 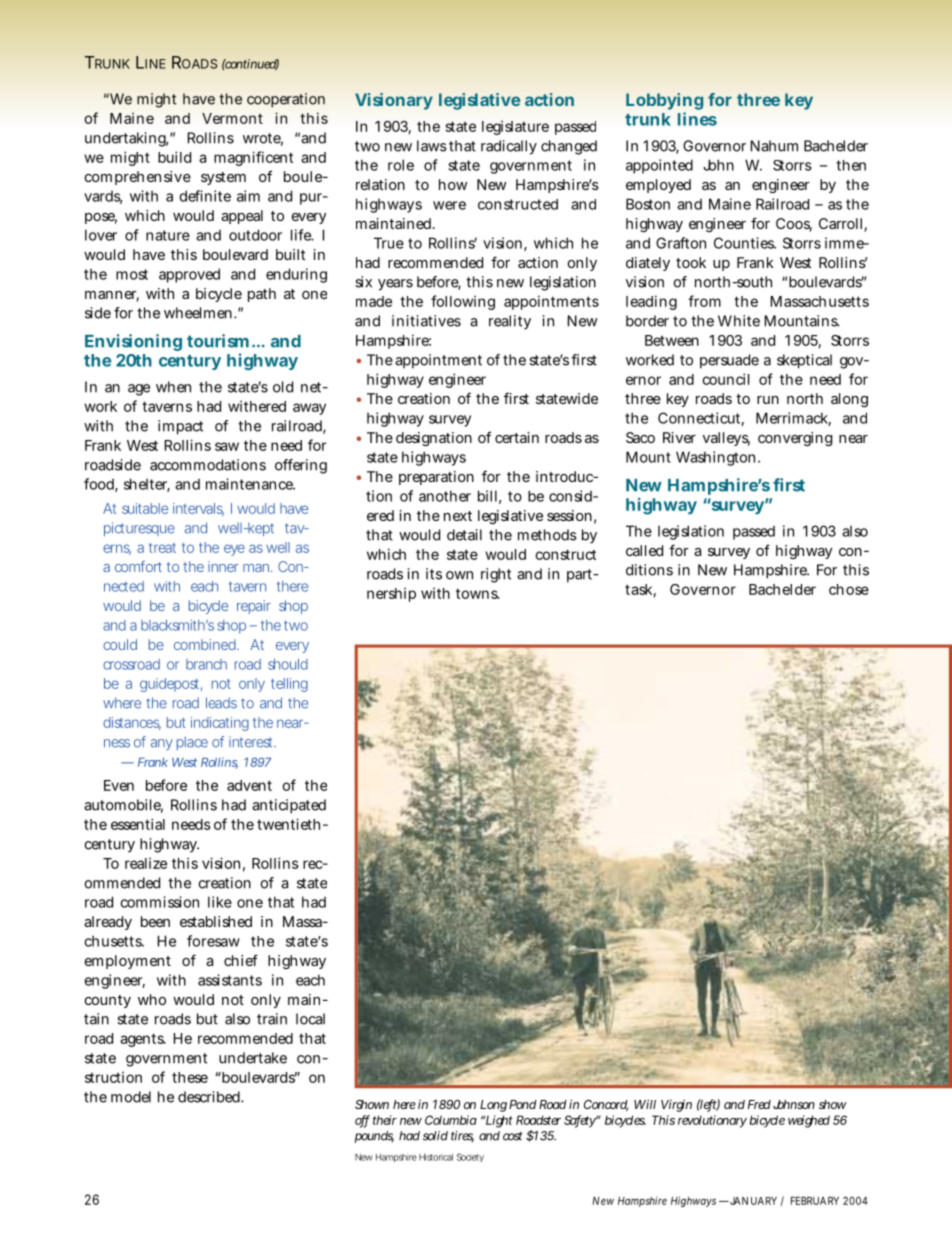 What do you see at coordinates (174, 157) in the page?
I see `build` at bounding box center [174, 157].
